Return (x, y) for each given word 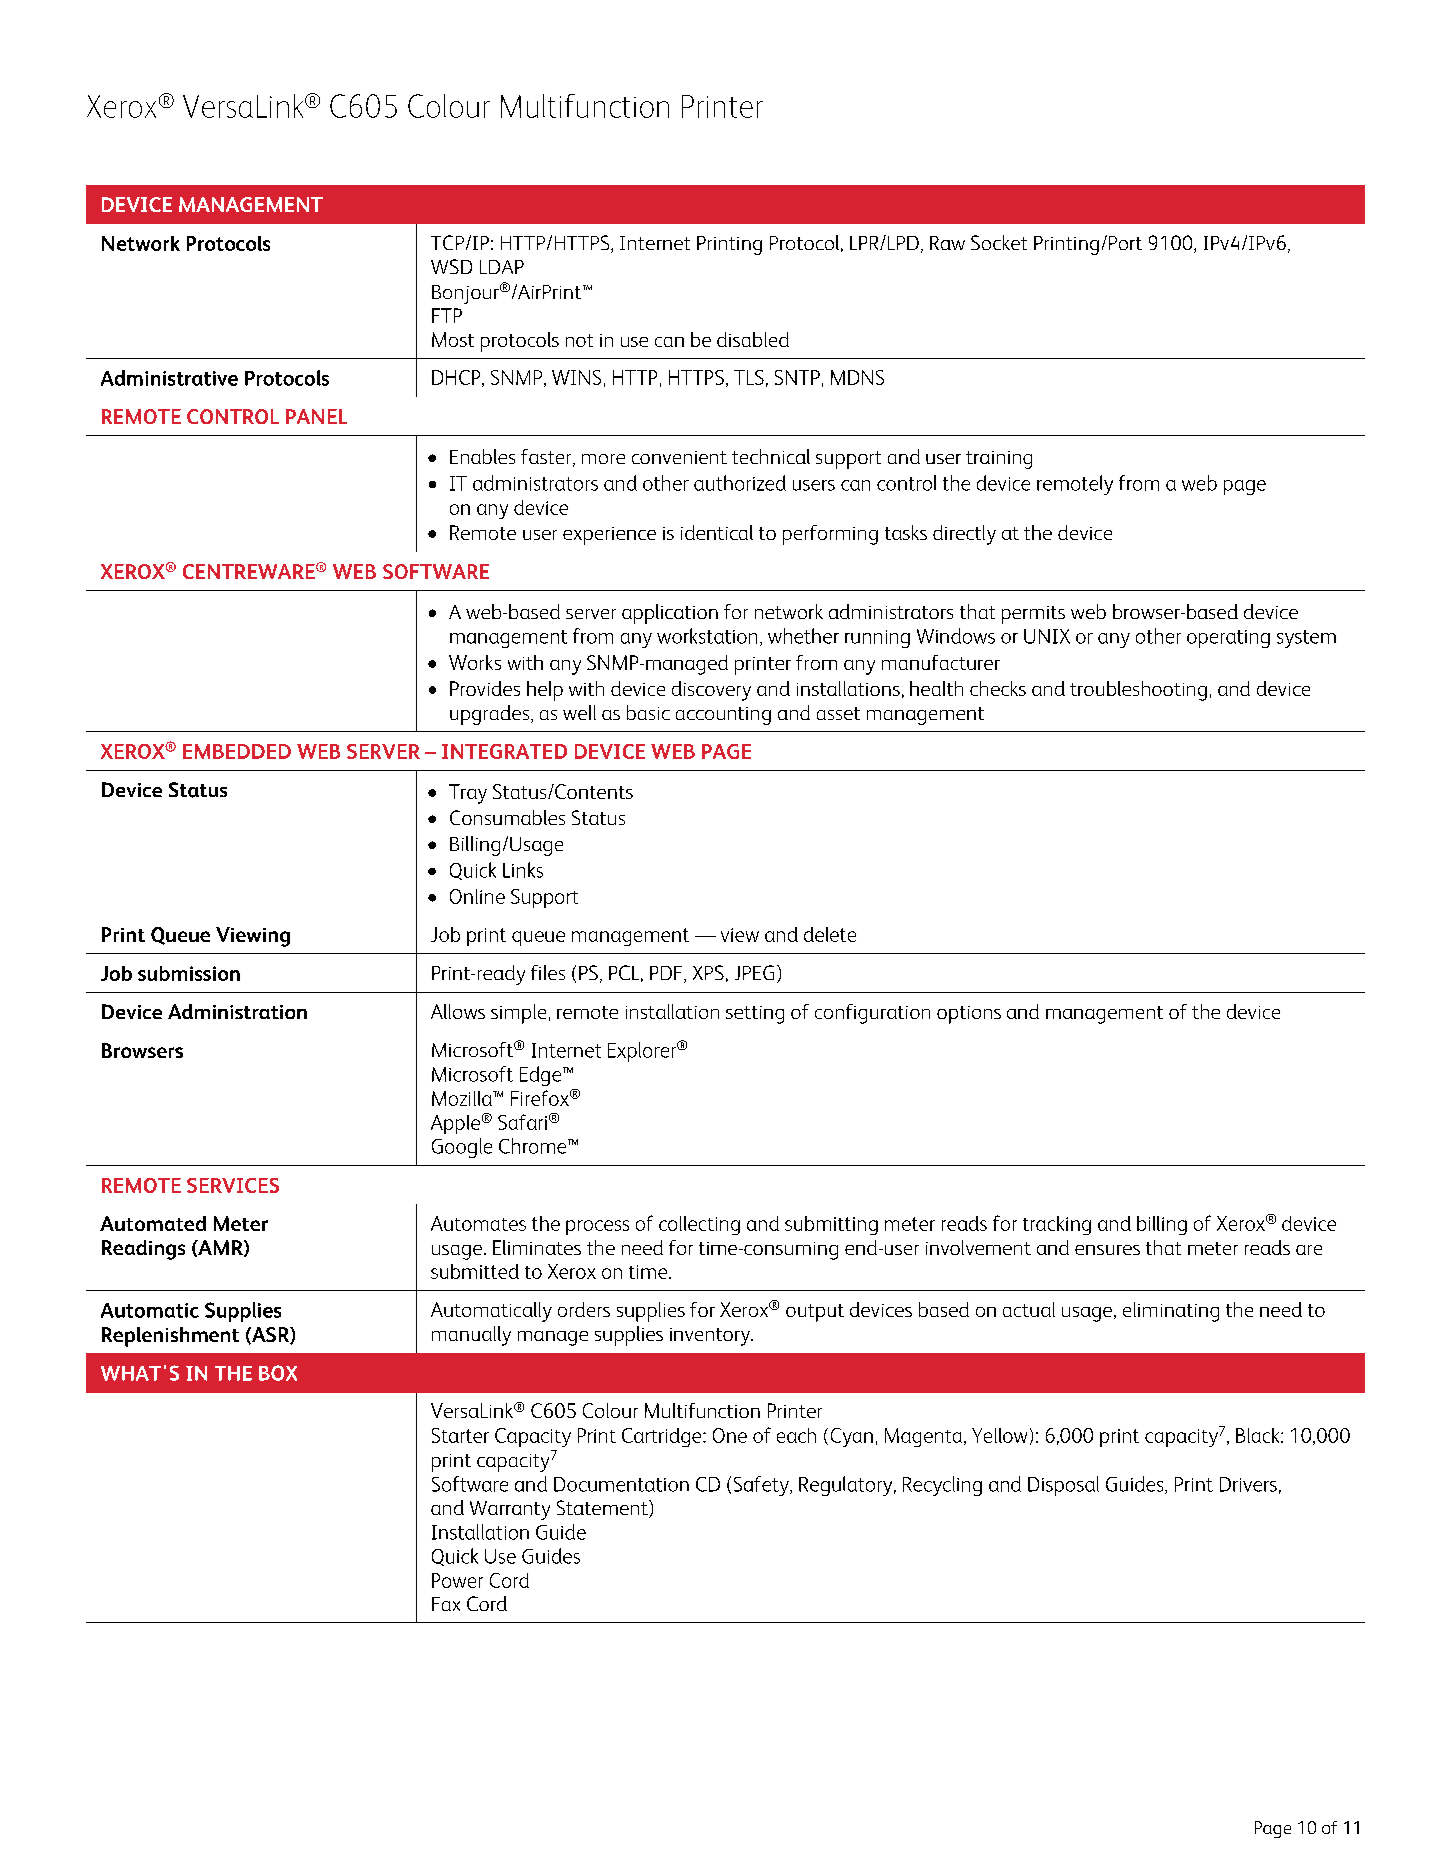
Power (457, 1580)
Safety (762, 1486)
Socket (999, 242)
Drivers (1248, 1484)
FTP (447, 315)
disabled (753, 339)
